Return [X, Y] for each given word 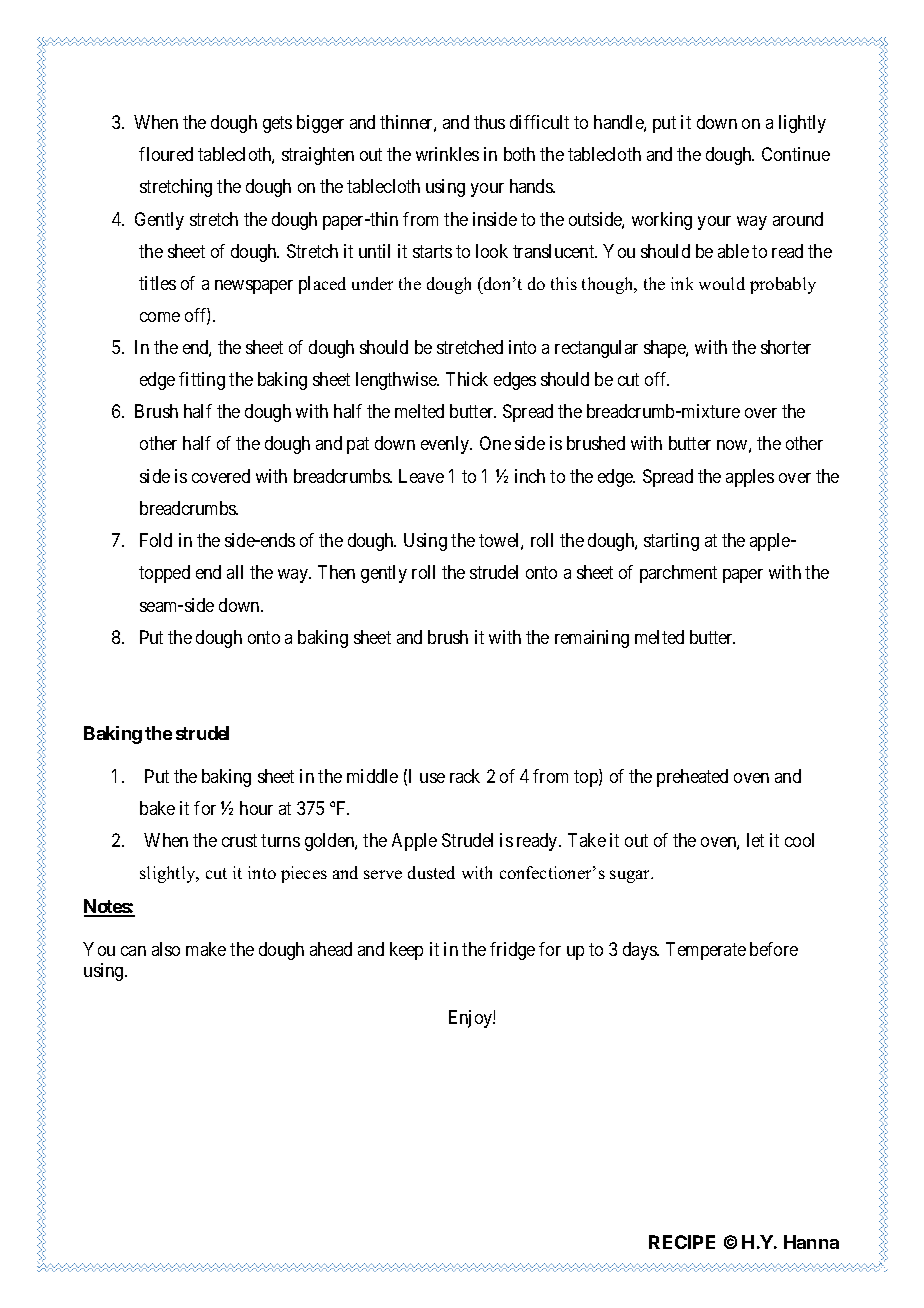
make [206, 949]
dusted [431, 872]
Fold [156, 540]
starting [671, 542]
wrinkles [447, 154]
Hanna [811, 1242]
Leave [421, 476]
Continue [796, 154]
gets [277, 124]
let [755, 840]
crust [239, 840]
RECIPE [682, 1242]
